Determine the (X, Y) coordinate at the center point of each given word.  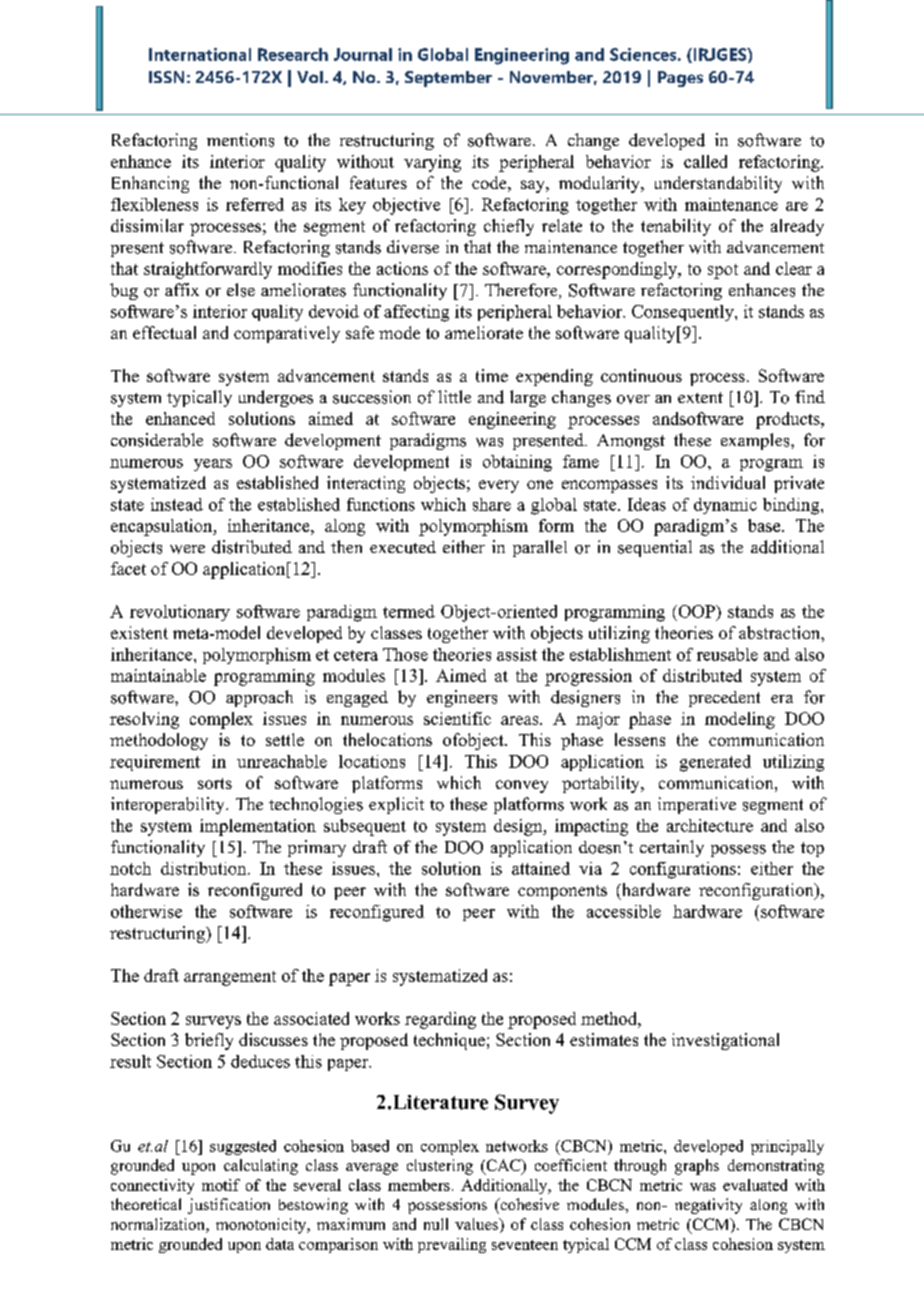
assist (517, 654)
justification (229, 1206)
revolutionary (180, 613)
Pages (680, 79)
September (448, 79)
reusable (727, 654)
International (200, 54)
